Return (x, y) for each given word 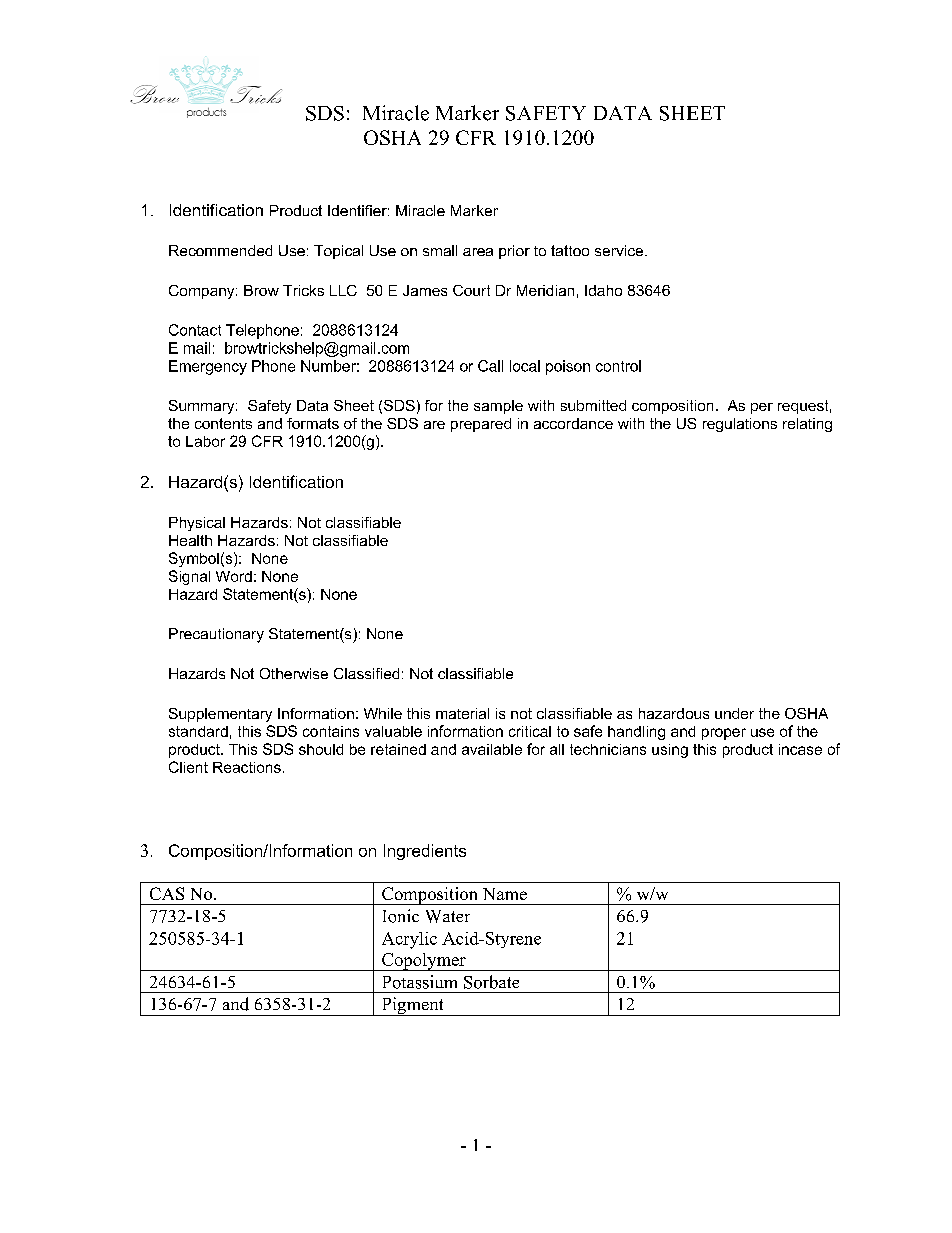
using (670, 751)
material (462, 713)
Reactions (247, 767)
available (492, 749)
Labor (205, 441)
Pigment (412, 1006)
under (734, 713)
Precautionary (216, 635)
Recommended (220, 250)
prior (514, 252)
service (619, 250)
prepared (481, 425)
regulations (740, 425)
